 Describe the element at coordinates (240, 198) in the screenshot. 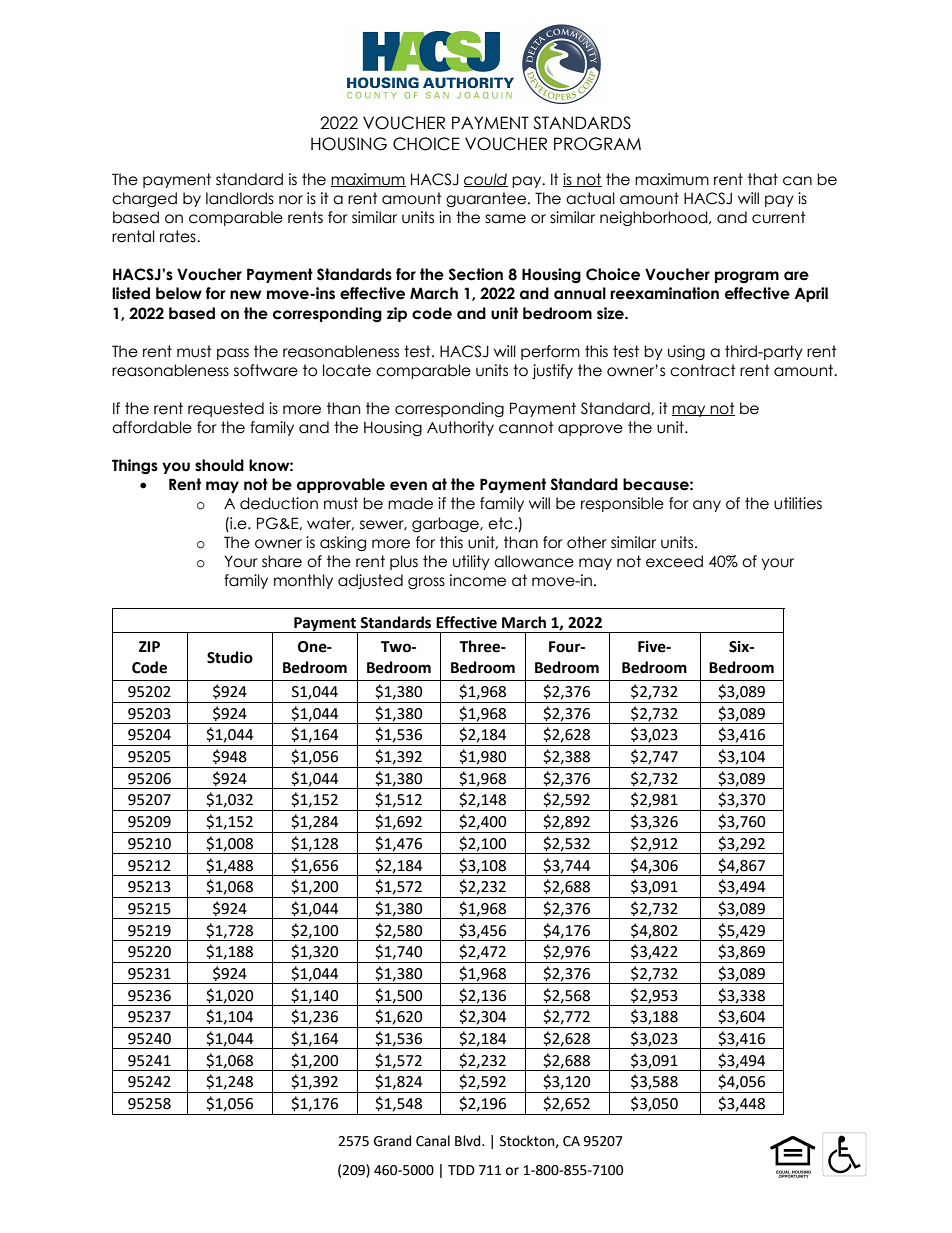

I see `landlords` at that location.
